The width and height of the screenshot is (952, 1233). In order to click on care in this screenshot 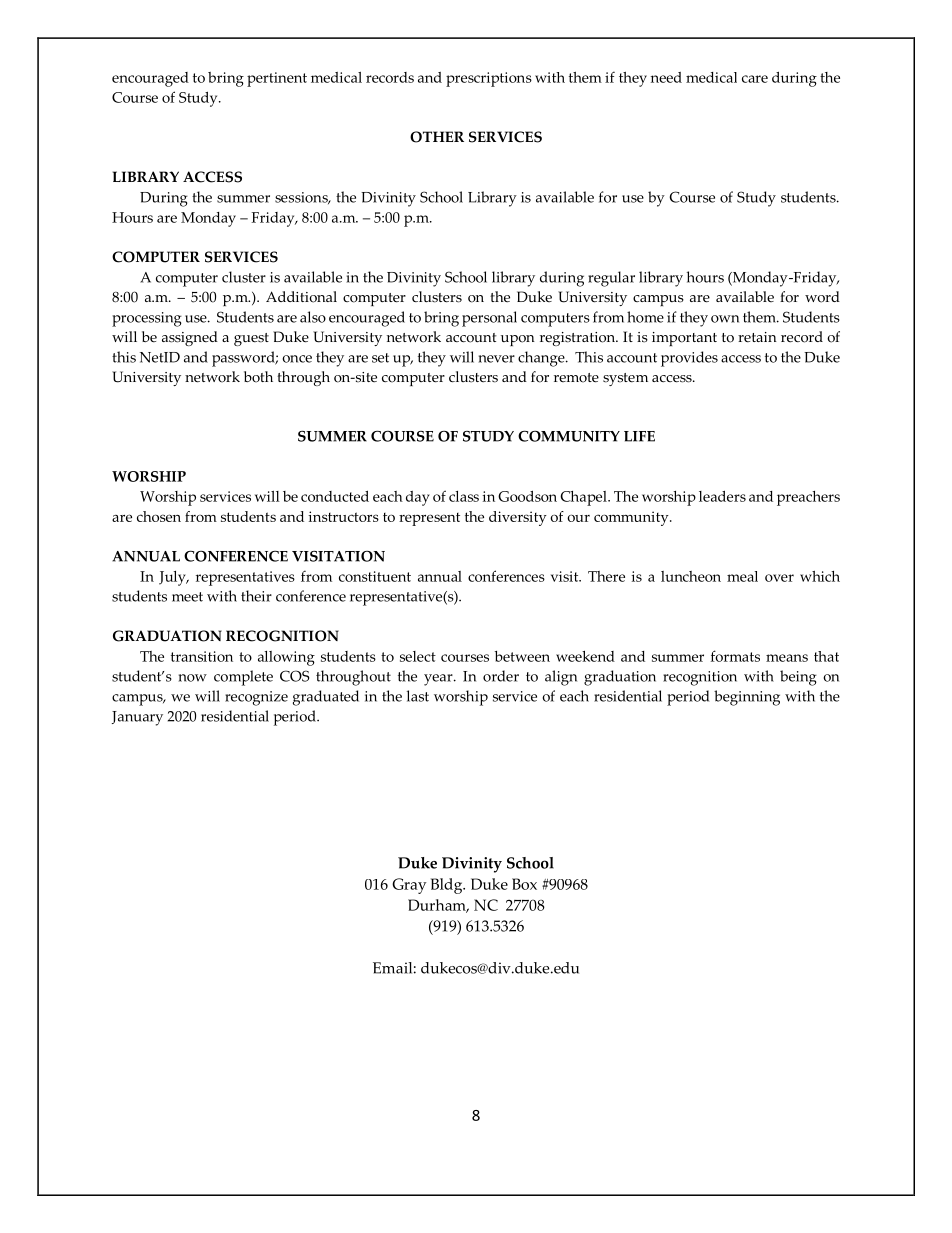, I will do `click(755, 79)`.
